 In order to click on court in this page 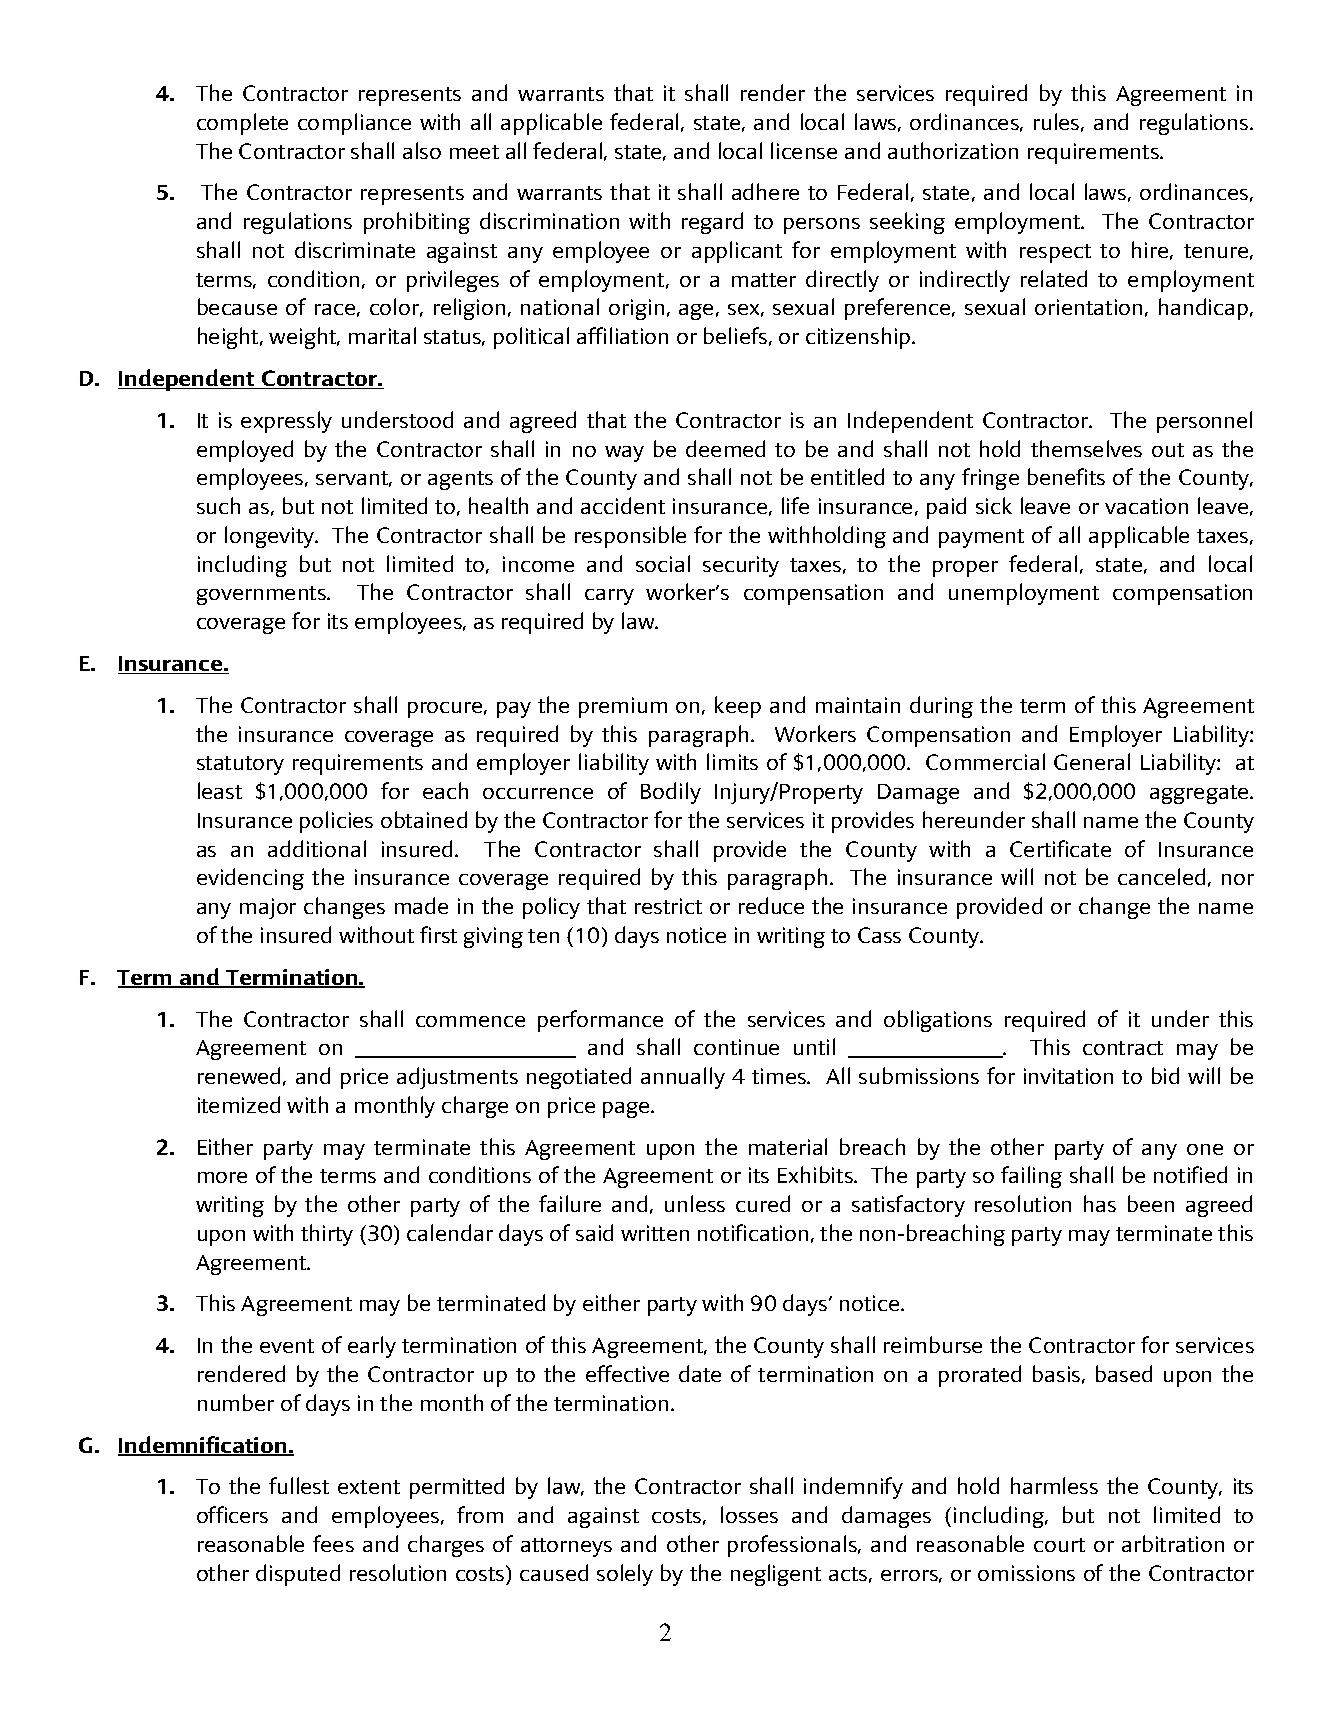, I will do `click(1059, 1545)`.
